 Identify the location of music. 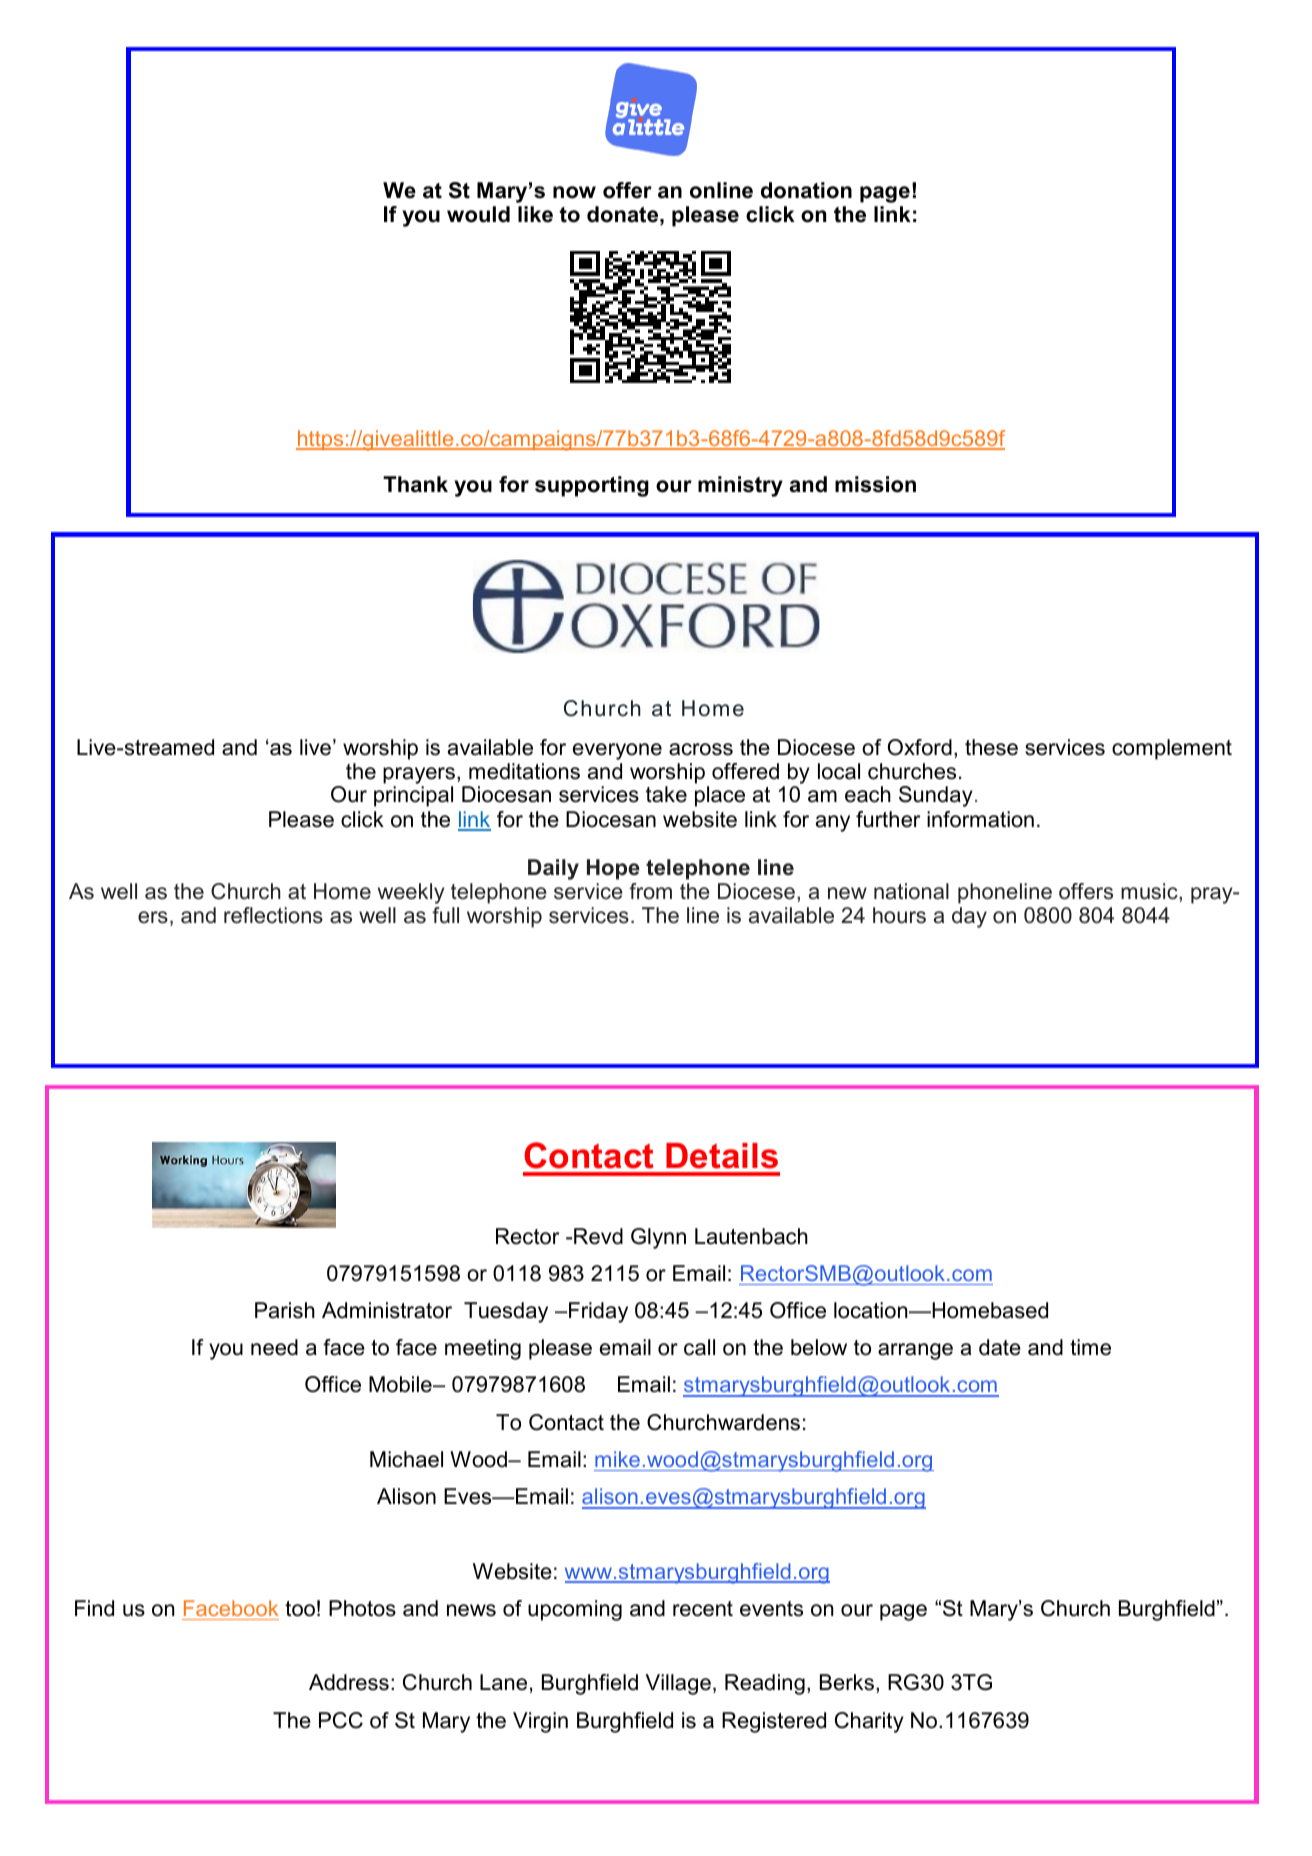
(1150, 891).
